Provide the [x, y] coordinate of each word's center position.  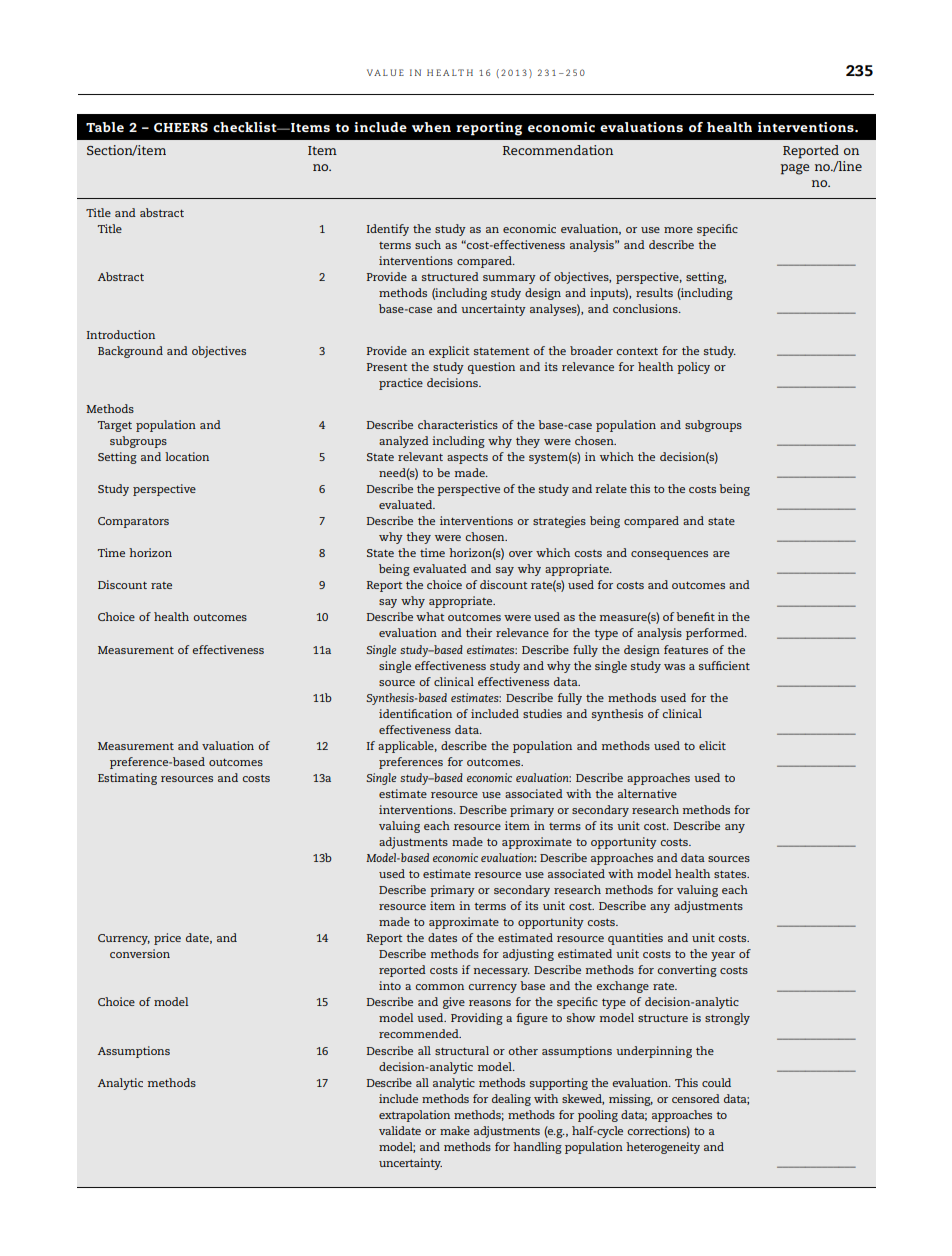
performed [716, 634]
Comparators [133, 522]
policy [693, 368]
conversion [140, 953]
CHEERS [181, 127]
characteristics [458, 424]
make [455, 1130]
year [723, 956]
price [167, 939]
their [479, 632]
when [431, 127]
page [794, 169]
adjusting [528, 955]
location [187, 456]
